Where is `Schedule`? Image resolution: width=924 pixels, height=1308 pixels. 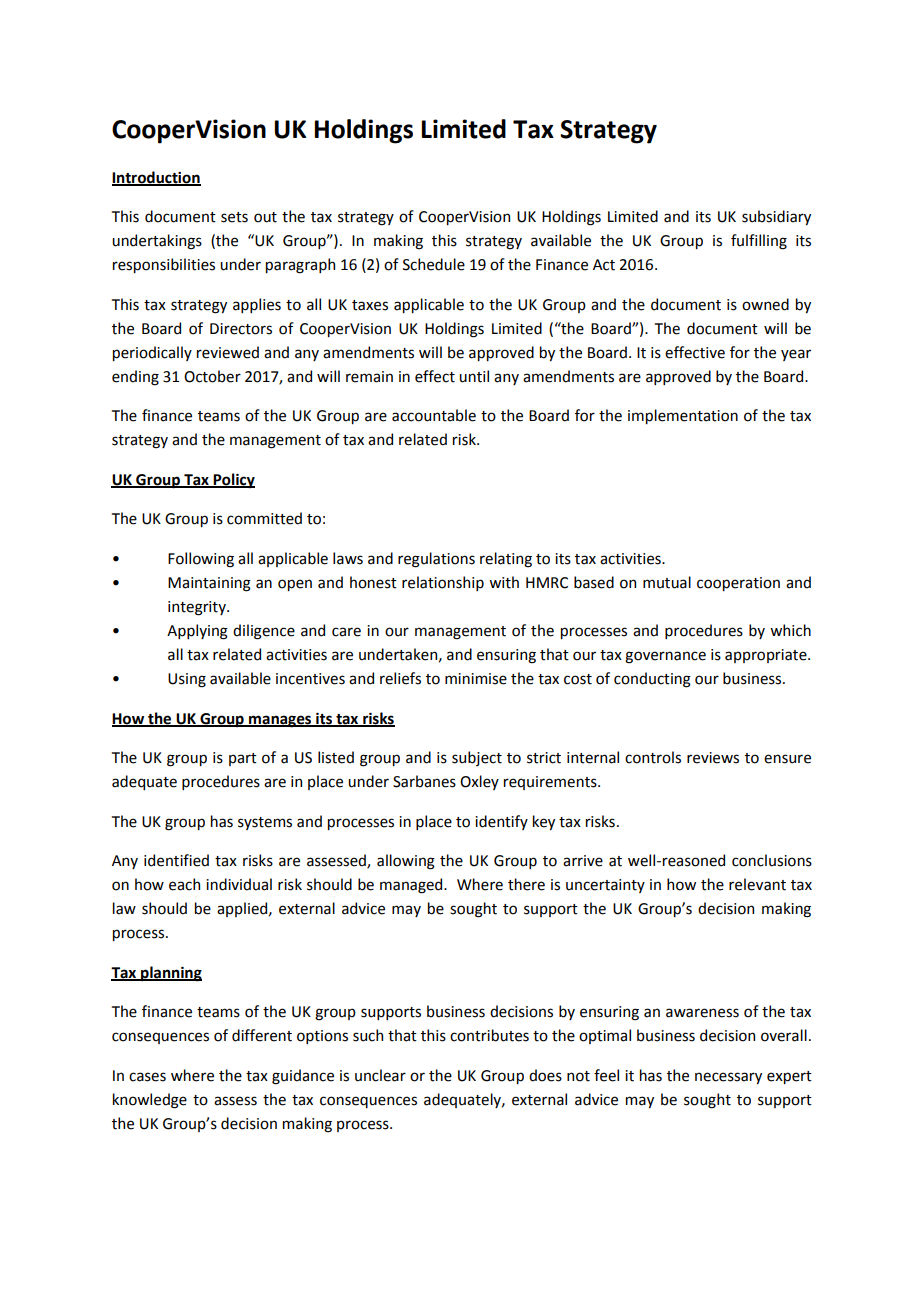 Schedule is located at coordinates (434, 264).
